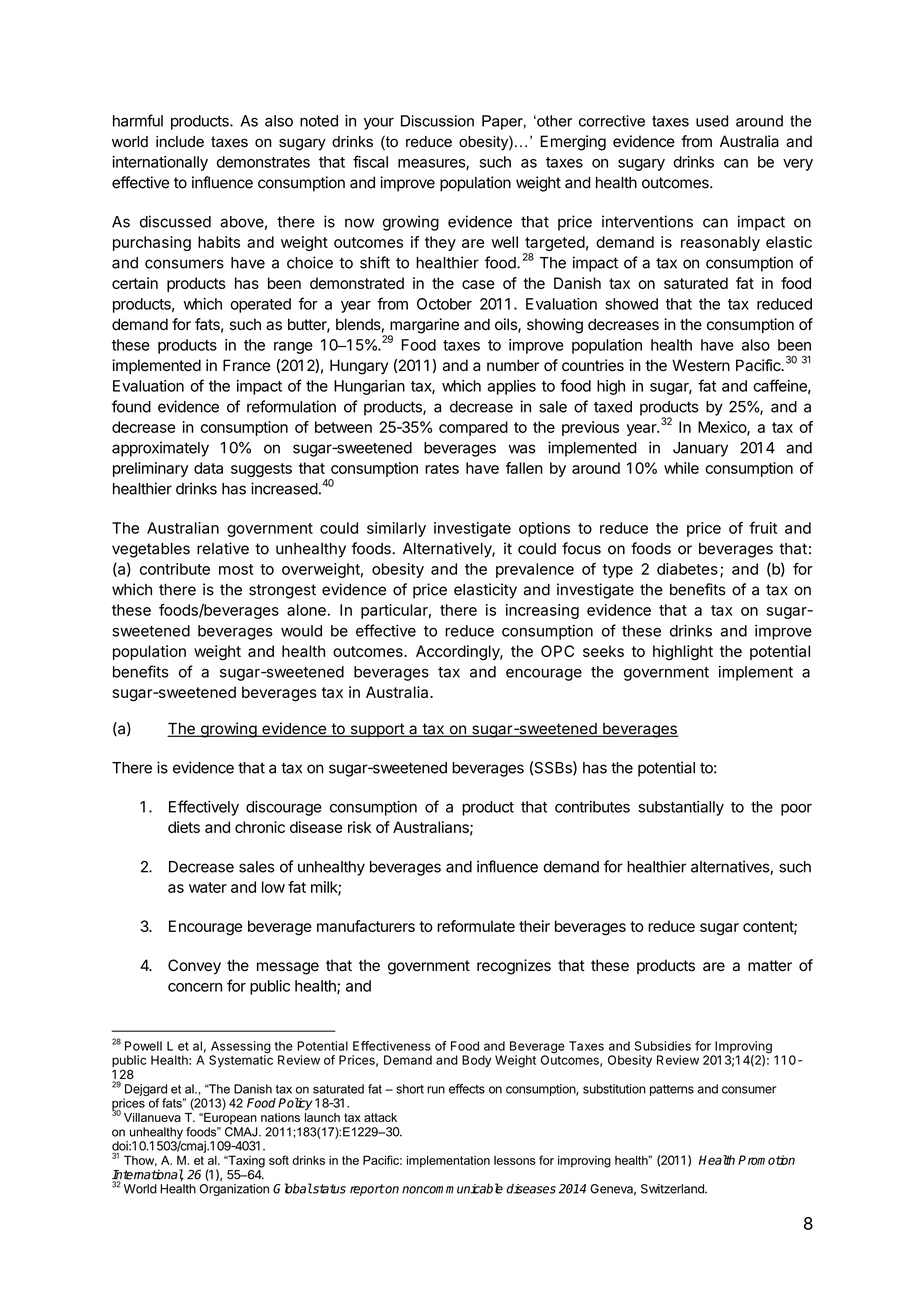  What do you see at coordinates (681, 468) in the page?
I see `while` at bounding box center [681, 468].
